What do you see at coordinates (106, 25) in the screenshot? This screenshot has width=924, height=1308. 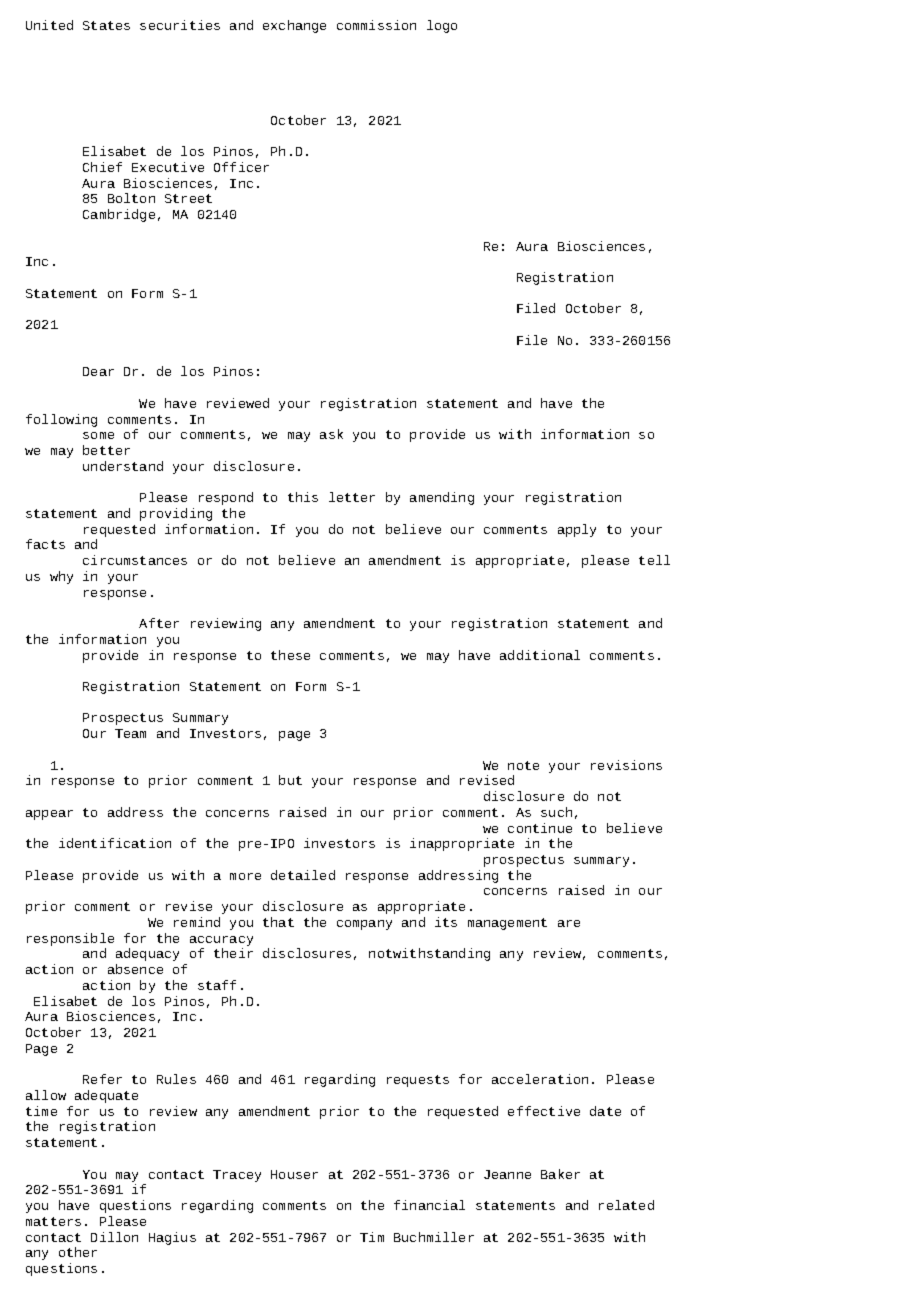 I see `States` at bounding box center [106, 25].
